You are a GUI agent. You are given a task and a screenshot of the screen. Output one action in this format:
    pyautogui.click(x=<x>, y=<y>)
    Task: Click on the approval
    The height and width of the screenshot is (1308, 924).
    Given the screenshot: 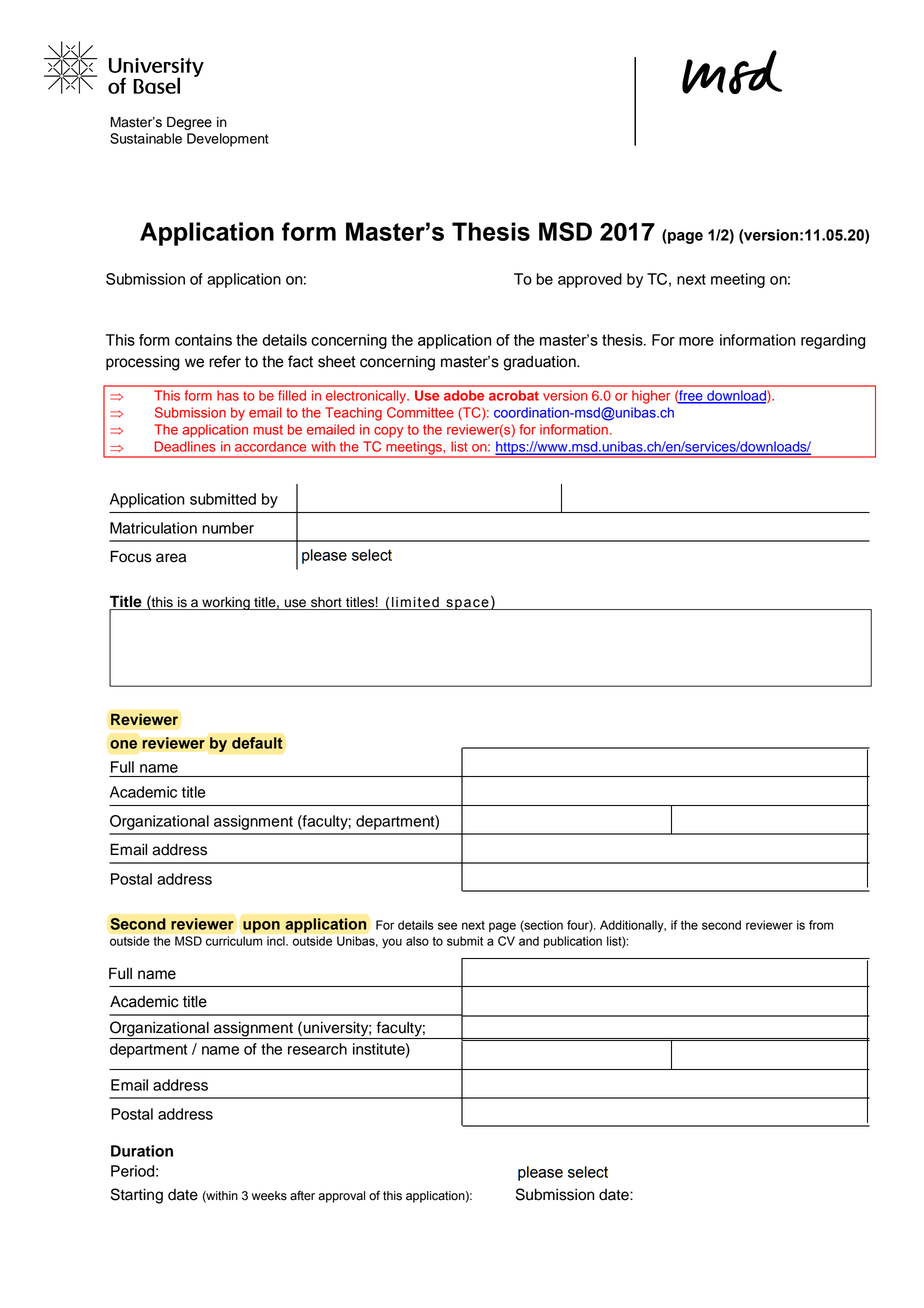 What is the action you would take?
    pyautogui.click(x=341, y=1197)
